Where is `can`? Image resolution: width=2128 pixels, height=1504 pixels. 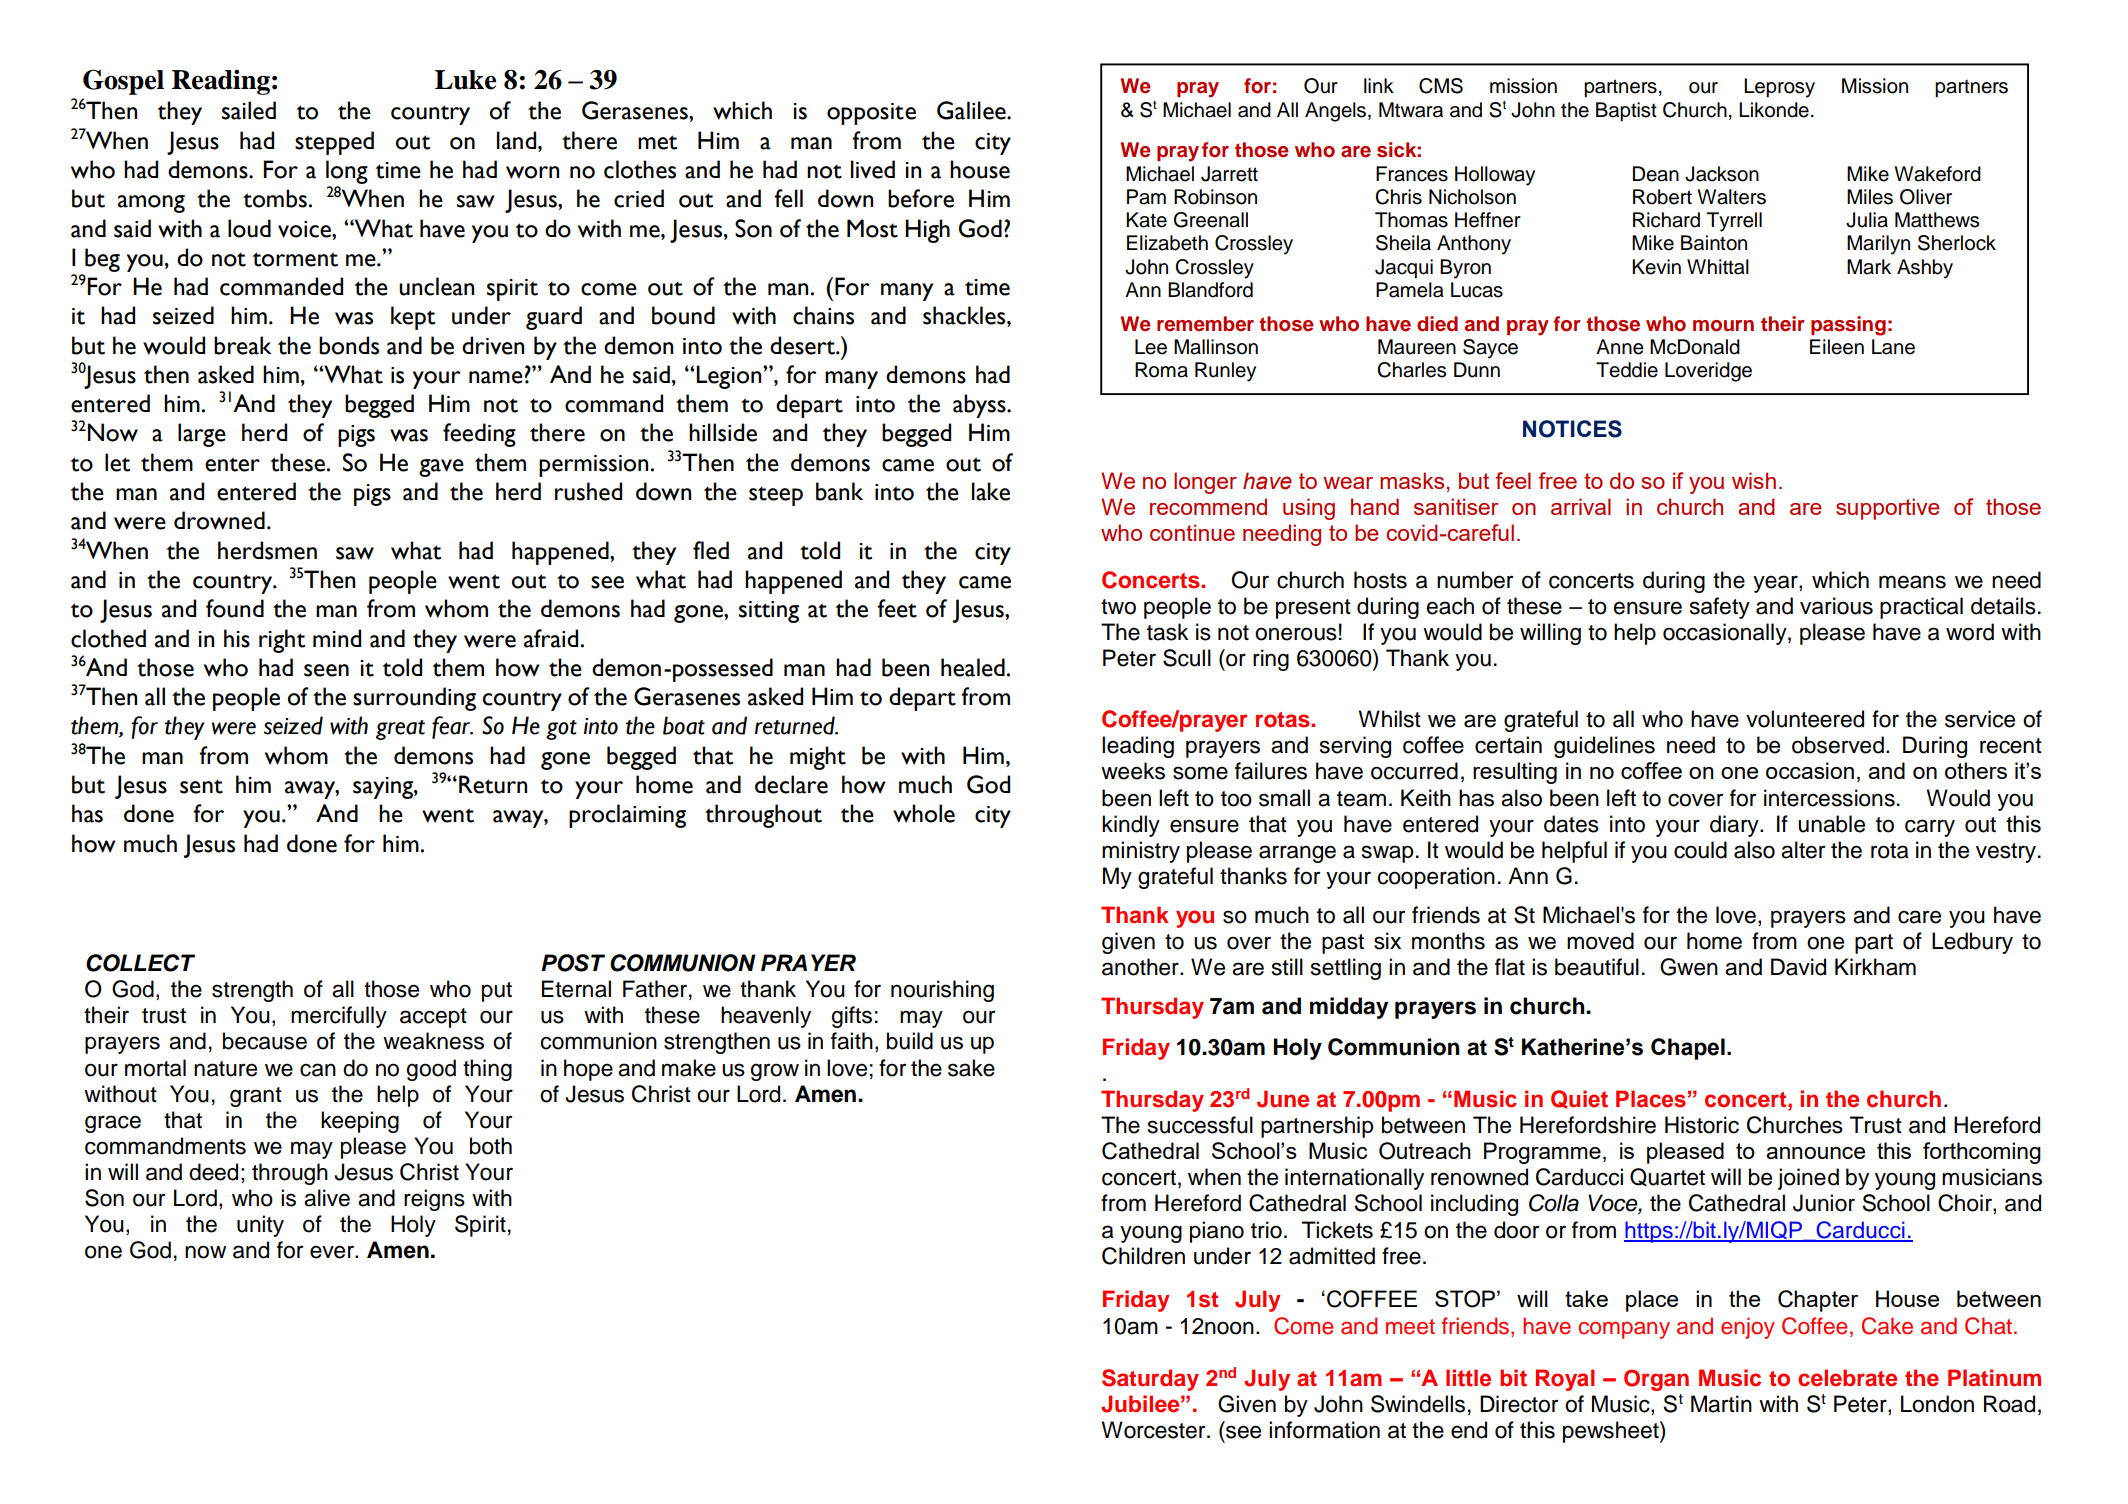 can is located at coordinates (318, 1070).
